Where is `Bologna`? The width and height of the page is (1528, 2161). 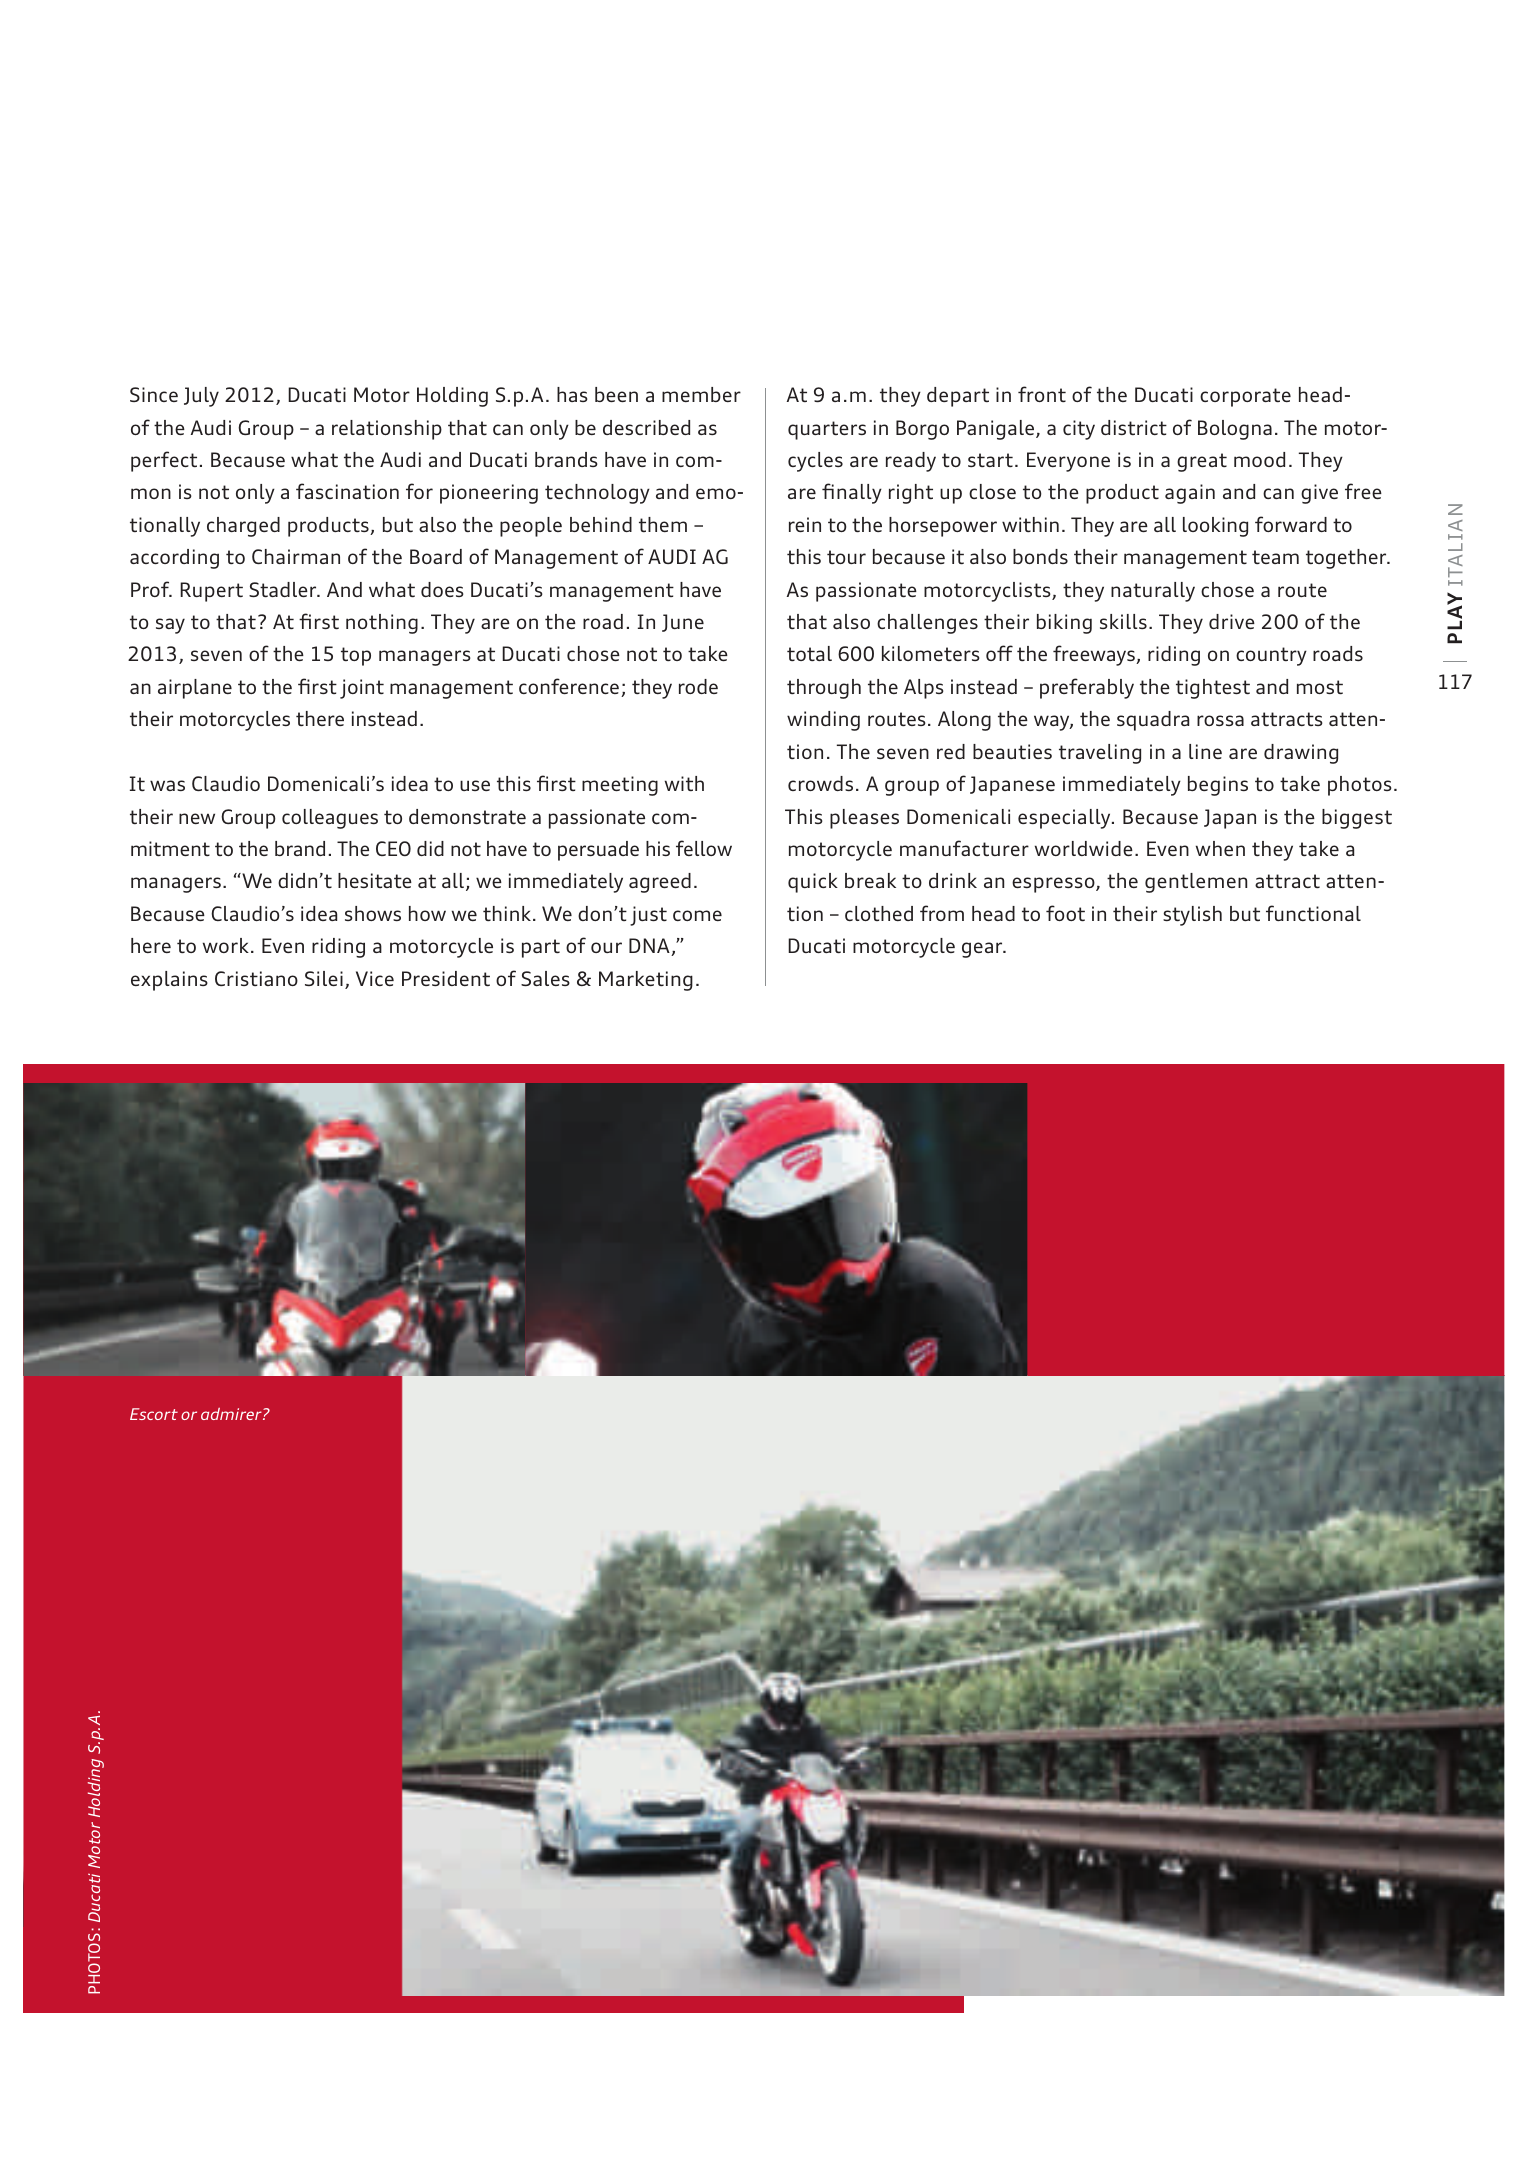
Bologna is located at coordinates (1235, 430).
